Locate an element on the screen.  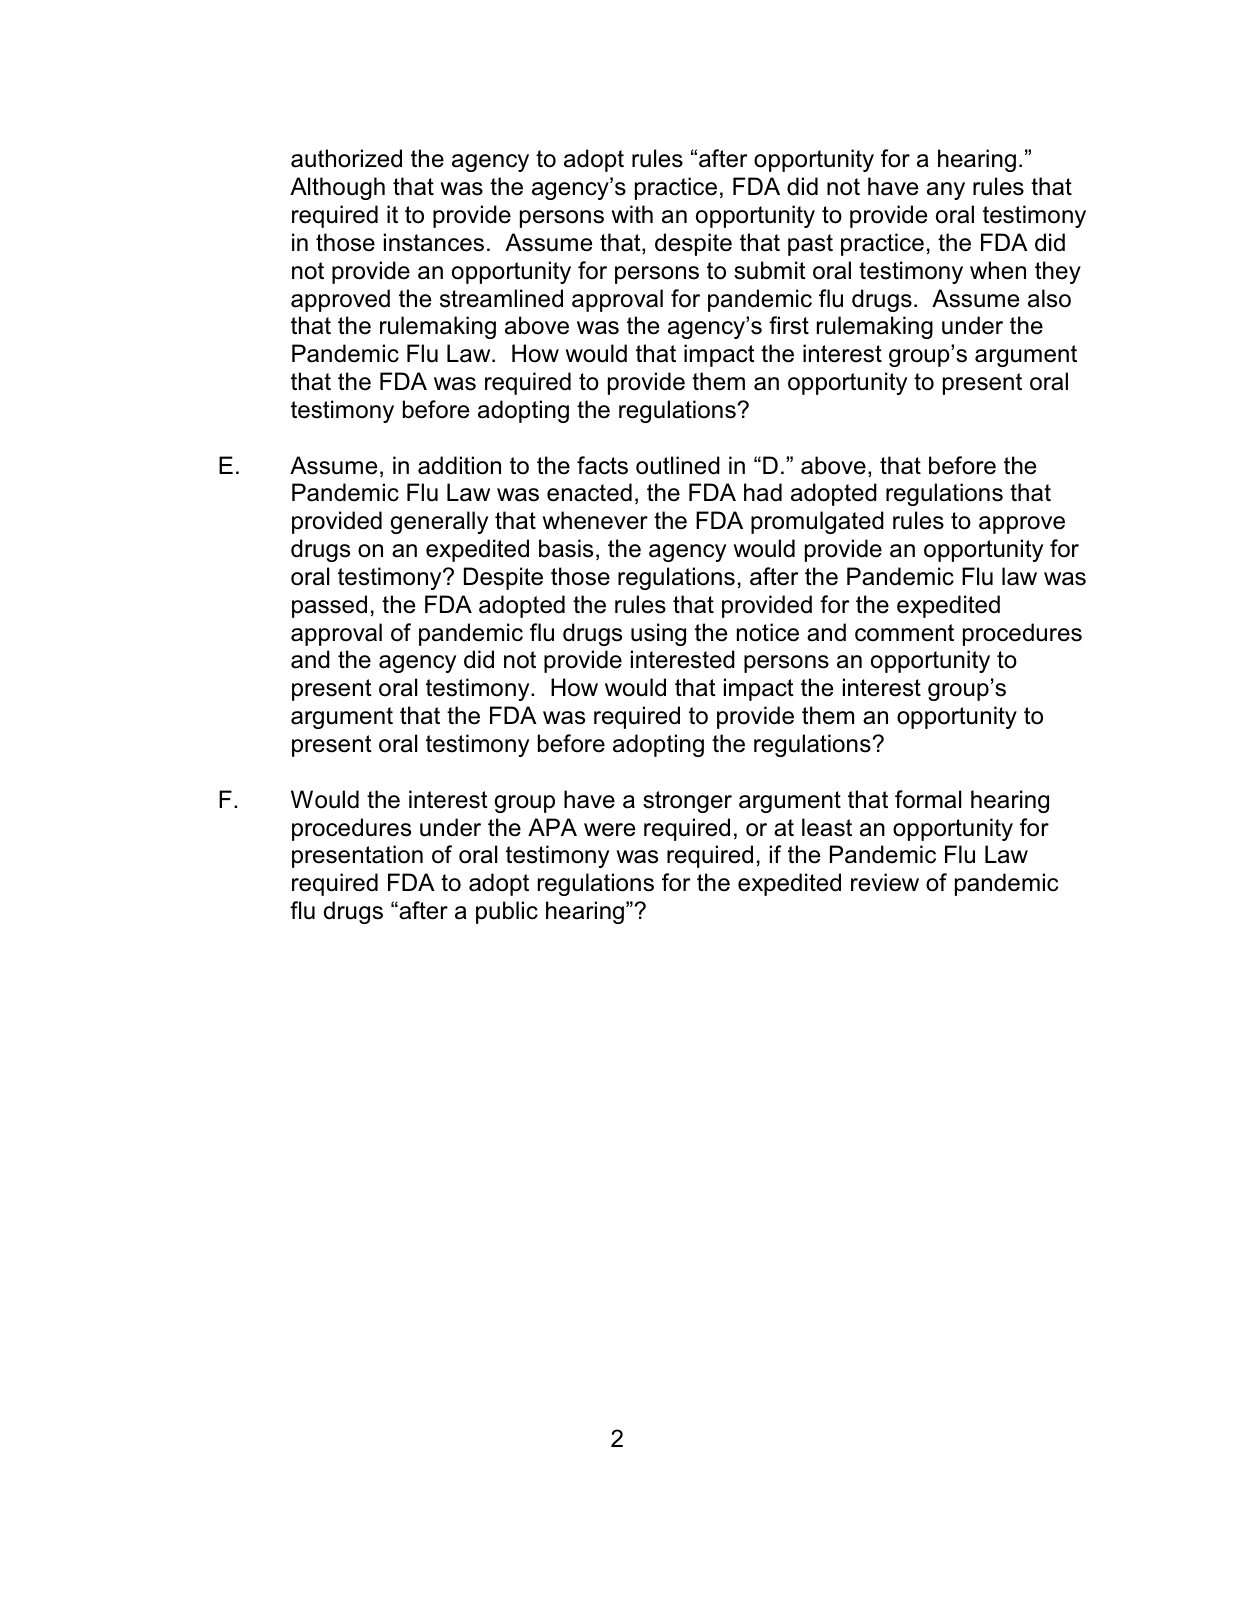
streamlined is located at coordinates (501, 298).
